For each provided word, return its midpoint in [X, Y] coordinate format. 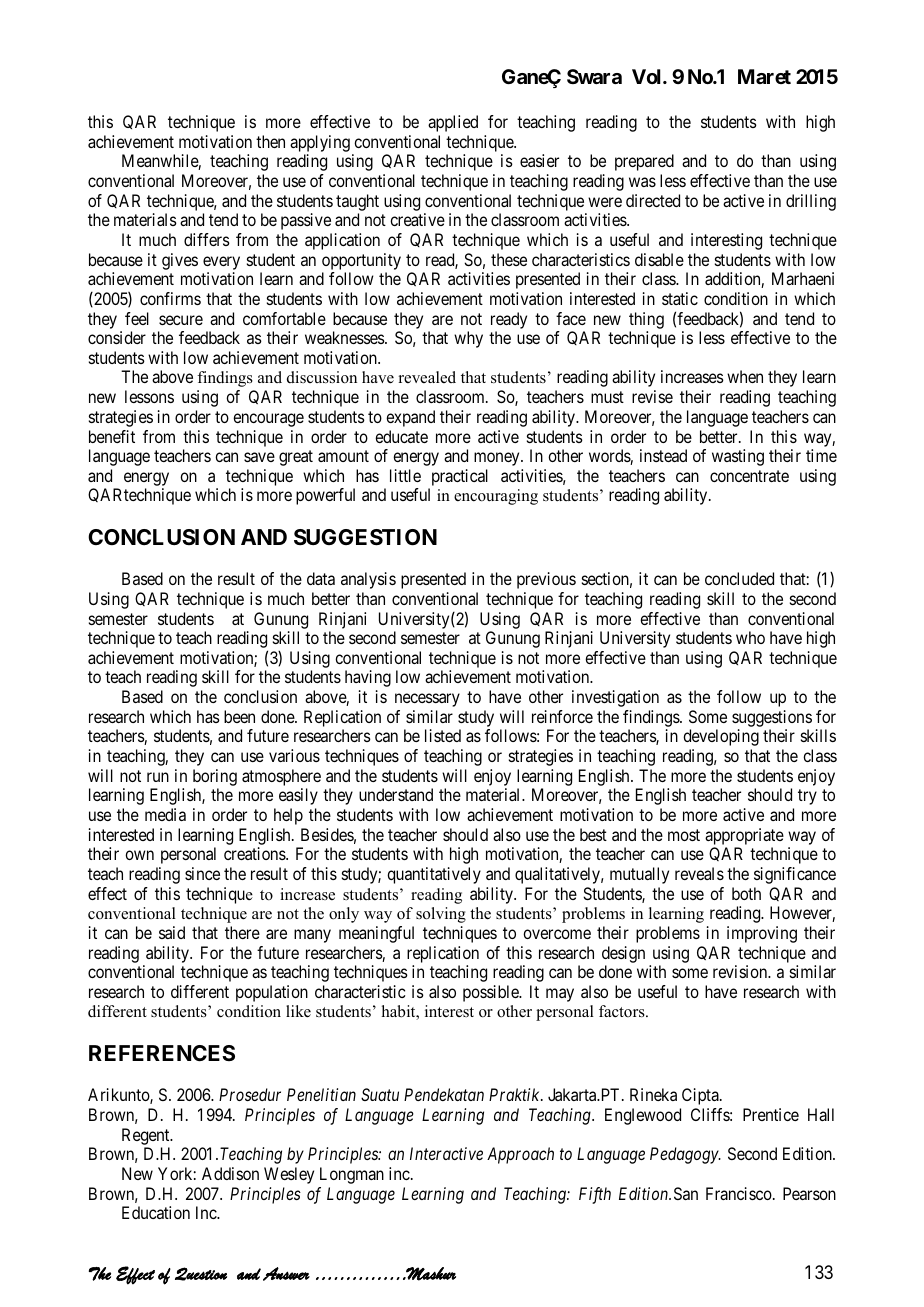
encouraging [496, 497]
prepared [644, 162]
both [746, 893]
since [202, 873]
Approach [520, 1155]
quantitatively [434, 875]
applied [453, 123]
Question [201, 1274]
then [270, 141]
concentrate [749, 476]
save [259, 457]
